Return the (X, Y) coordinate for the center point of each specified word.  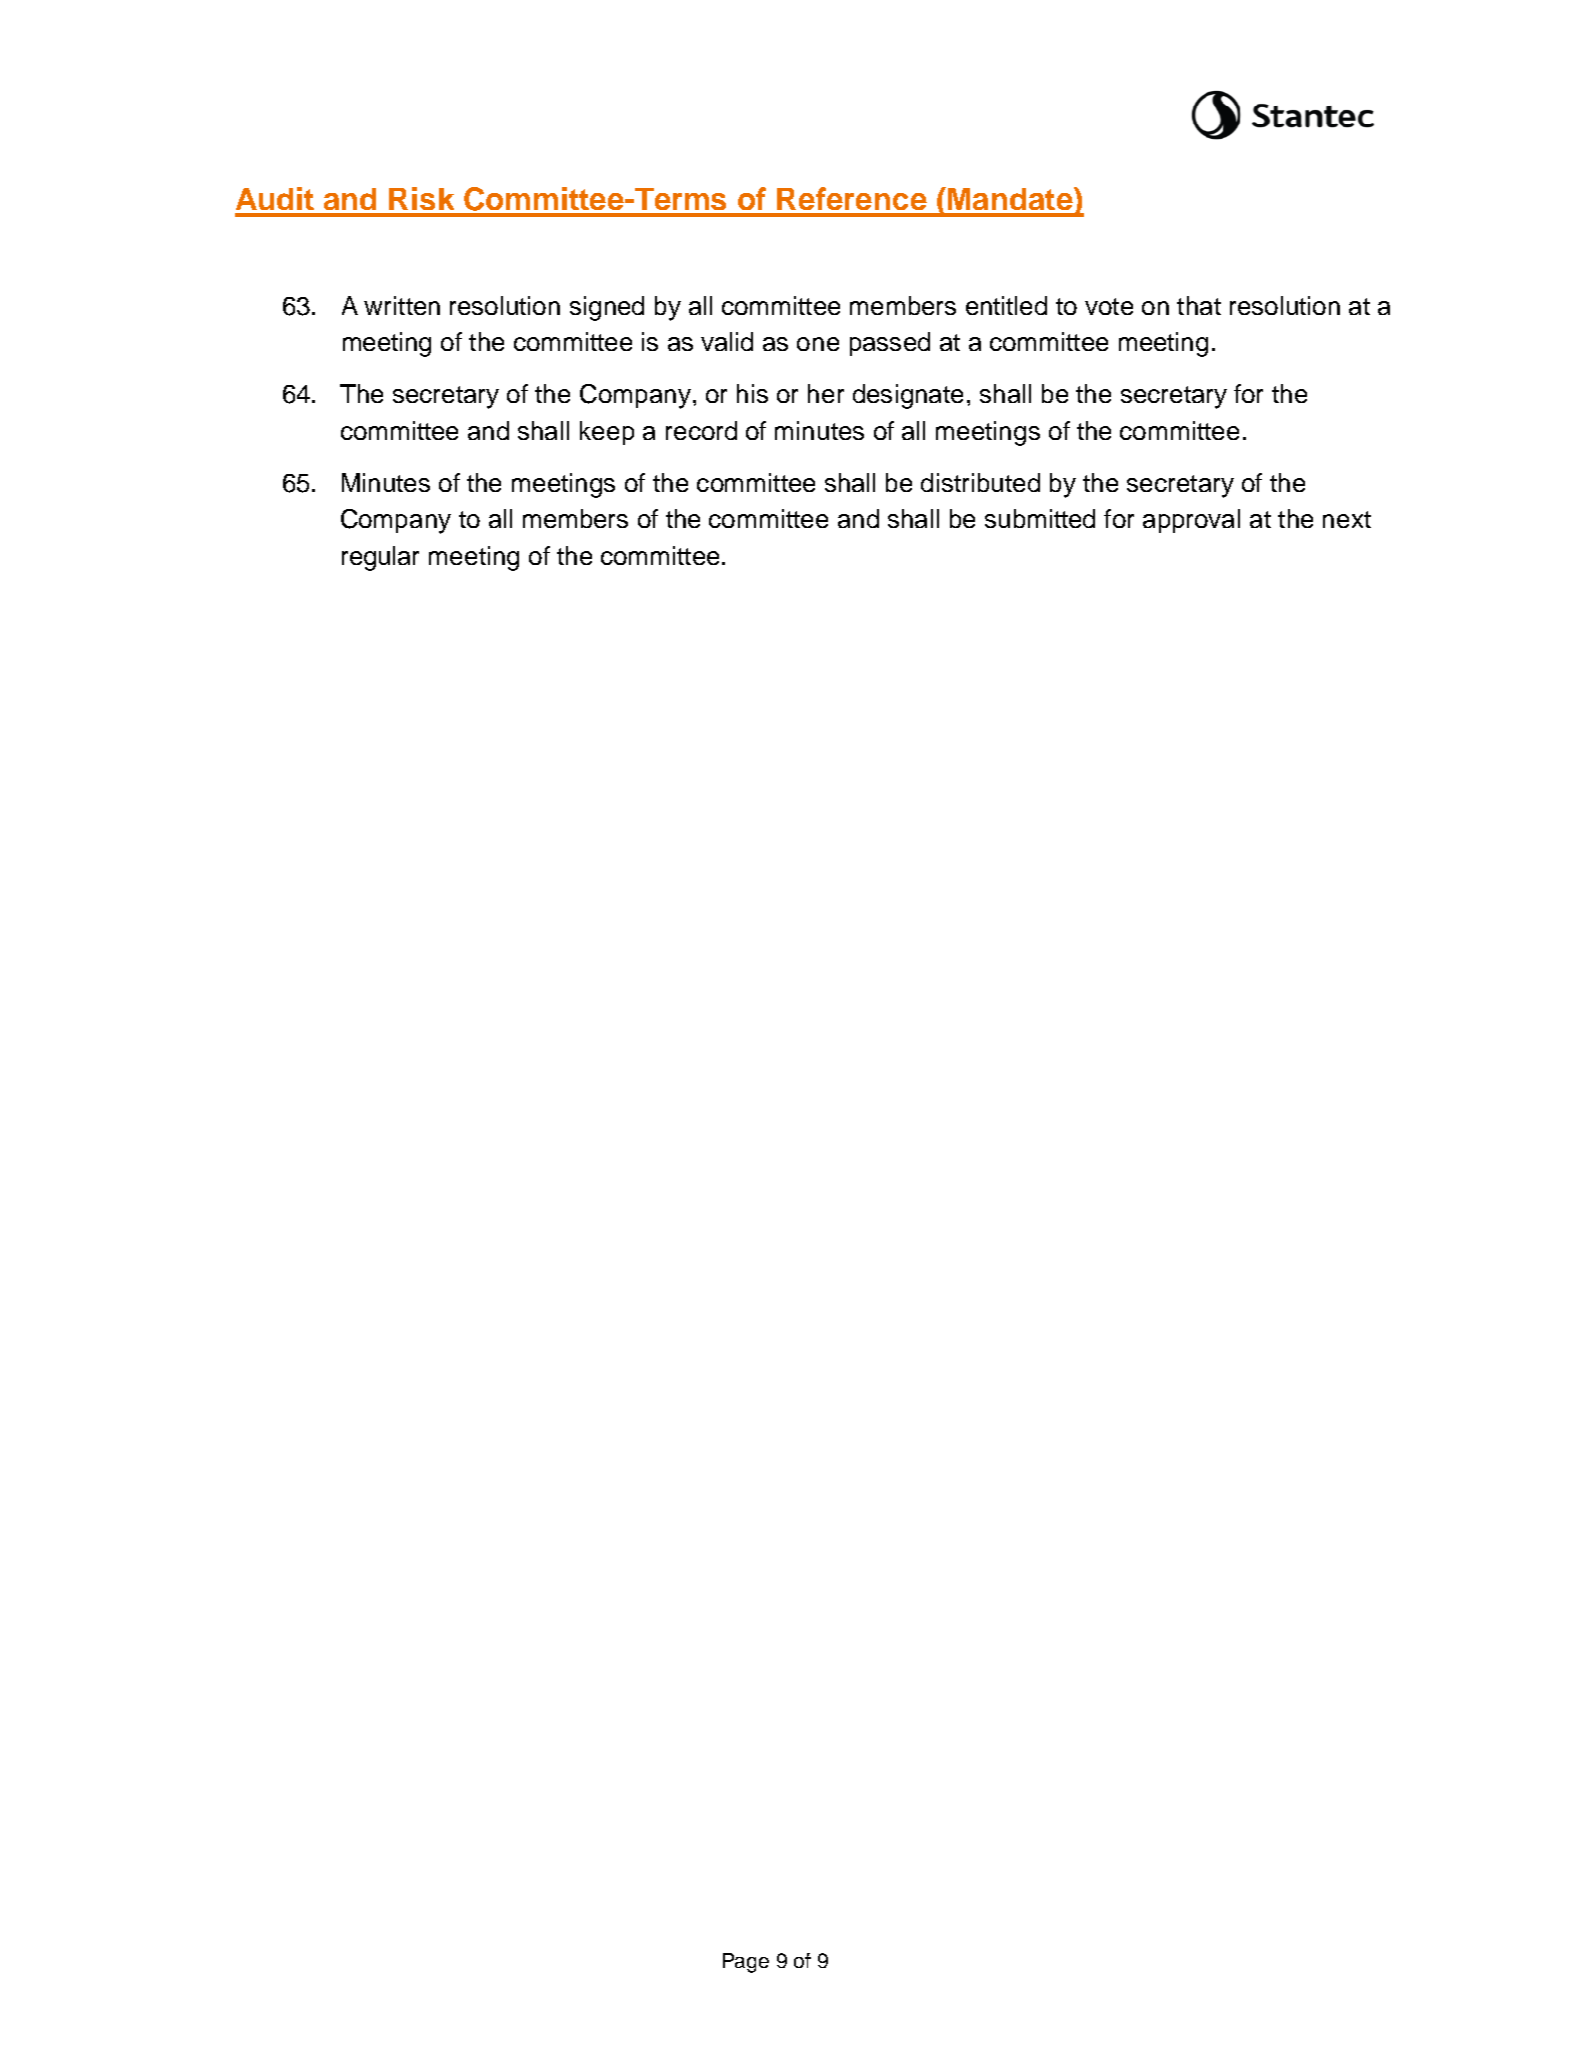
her (826, 393)
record (701, 430)
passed (890, 344)
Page (746, 1963)
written (402, 305)
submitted (1040, 518)
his (752, 393)
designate (908, 396)
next (1347, 519)
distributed (980, 482)
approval (1191, 521)
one (818, 344)
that (1199, 305)
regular (380, 558)
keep (607, 433)
